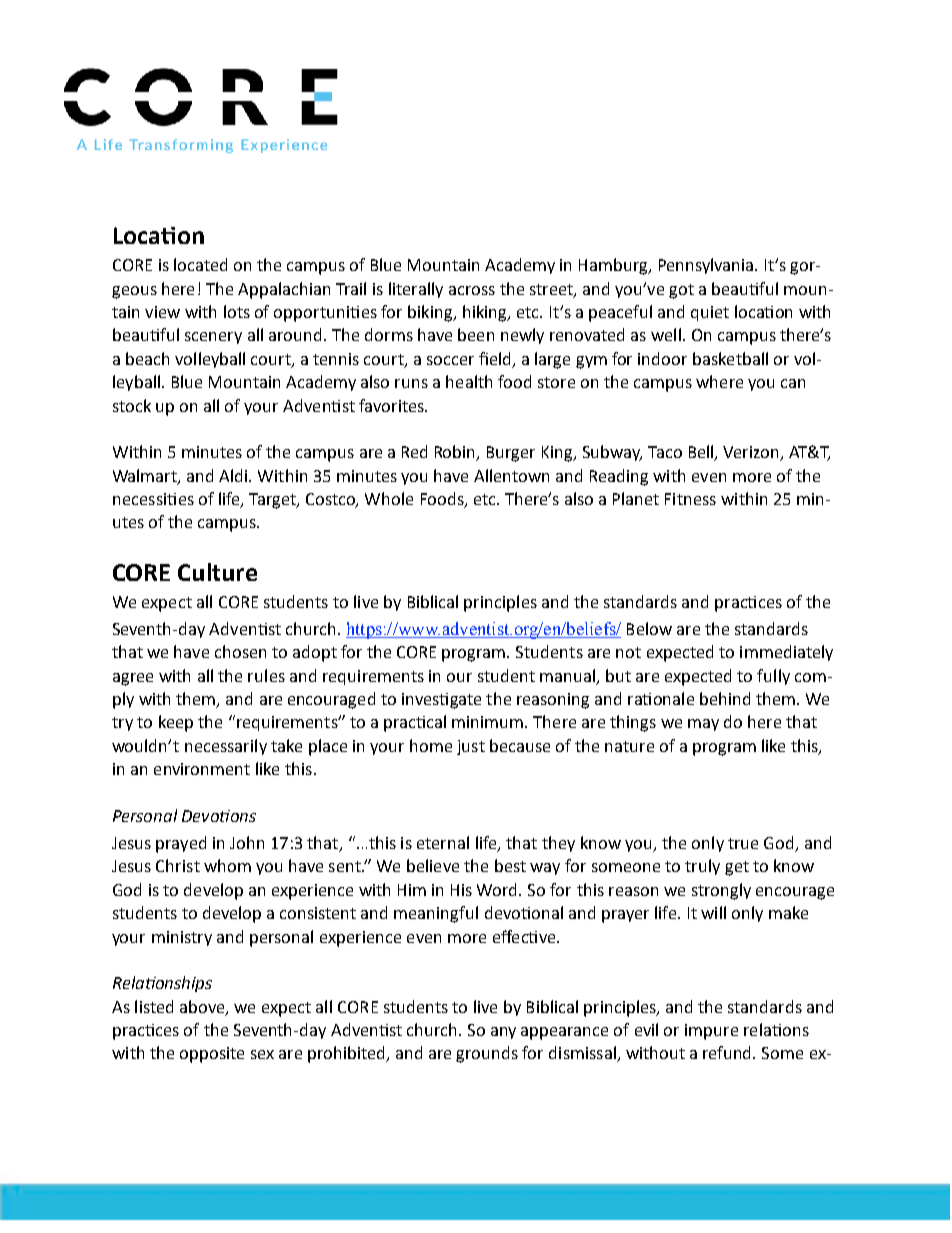 This document has width=952, height=1233. What do you see at coordinates (471, 747) in the document?
I see `just` at bounding box center [471, 747].
